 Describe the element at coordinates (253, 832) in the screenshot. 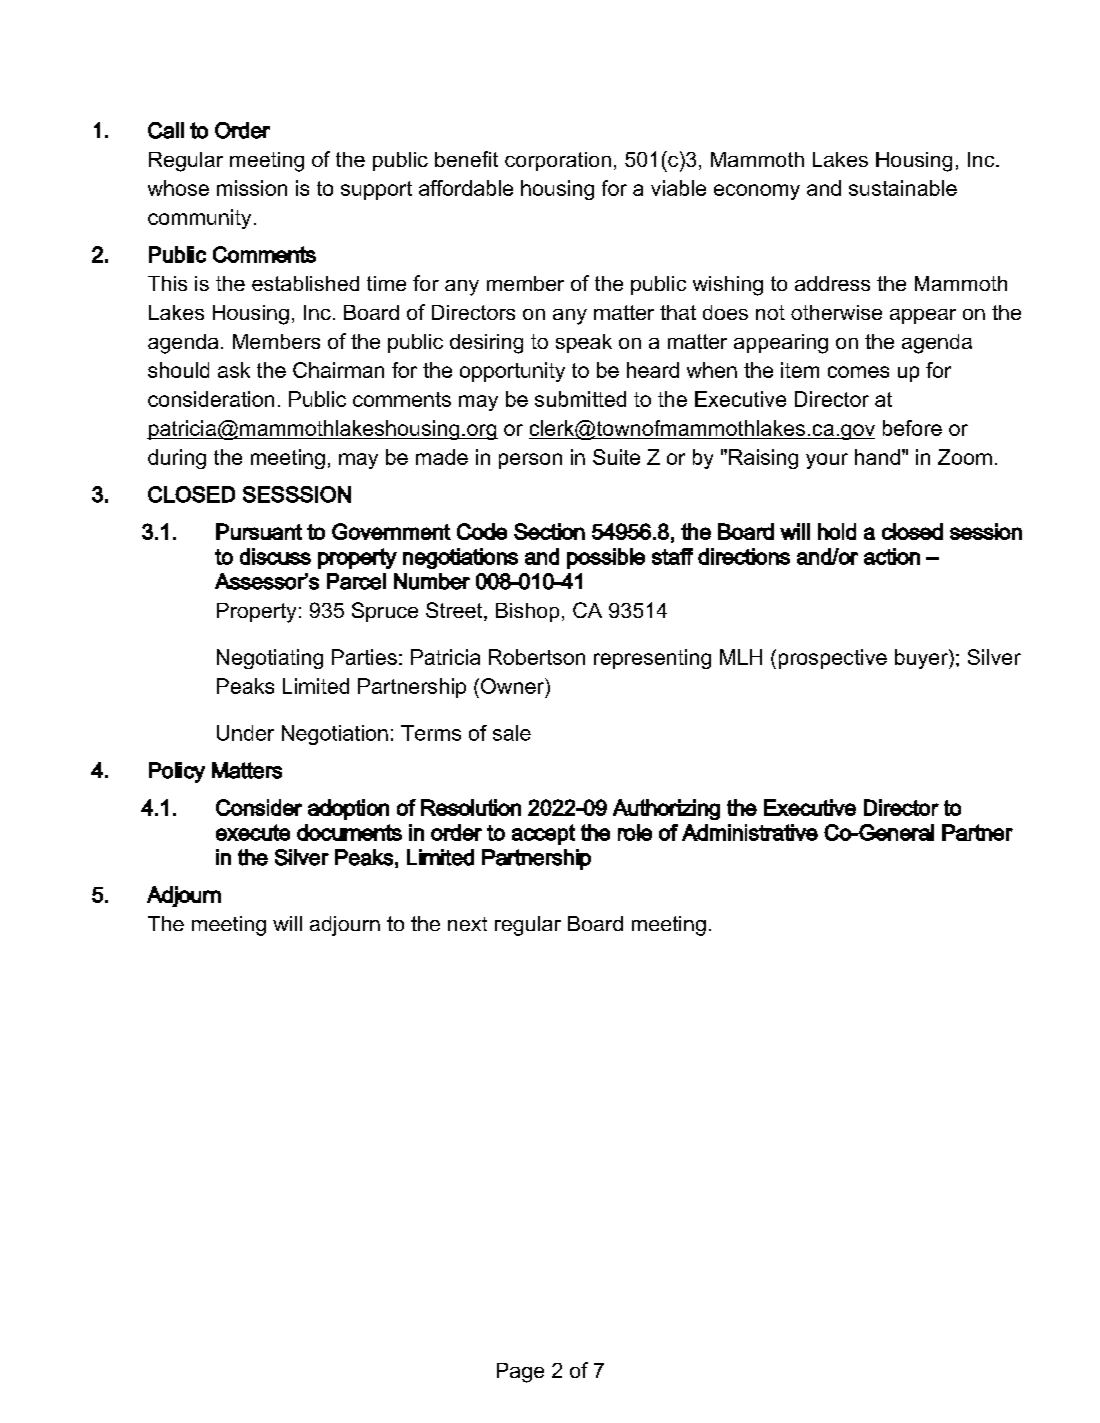

I see `execute` at that location.
